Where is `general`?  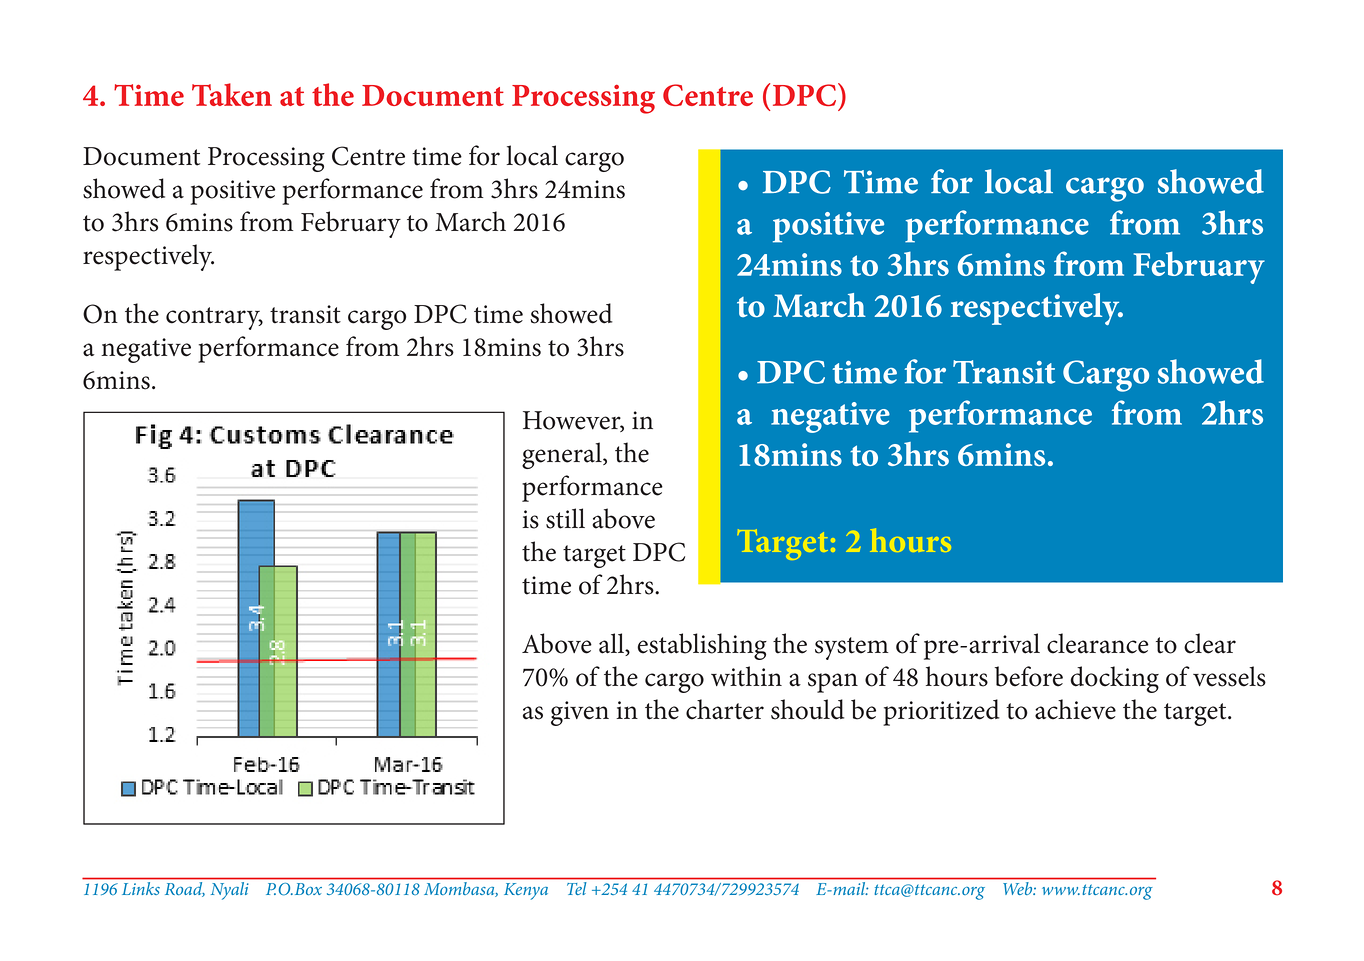 general is located at coordinates (563, 455).
